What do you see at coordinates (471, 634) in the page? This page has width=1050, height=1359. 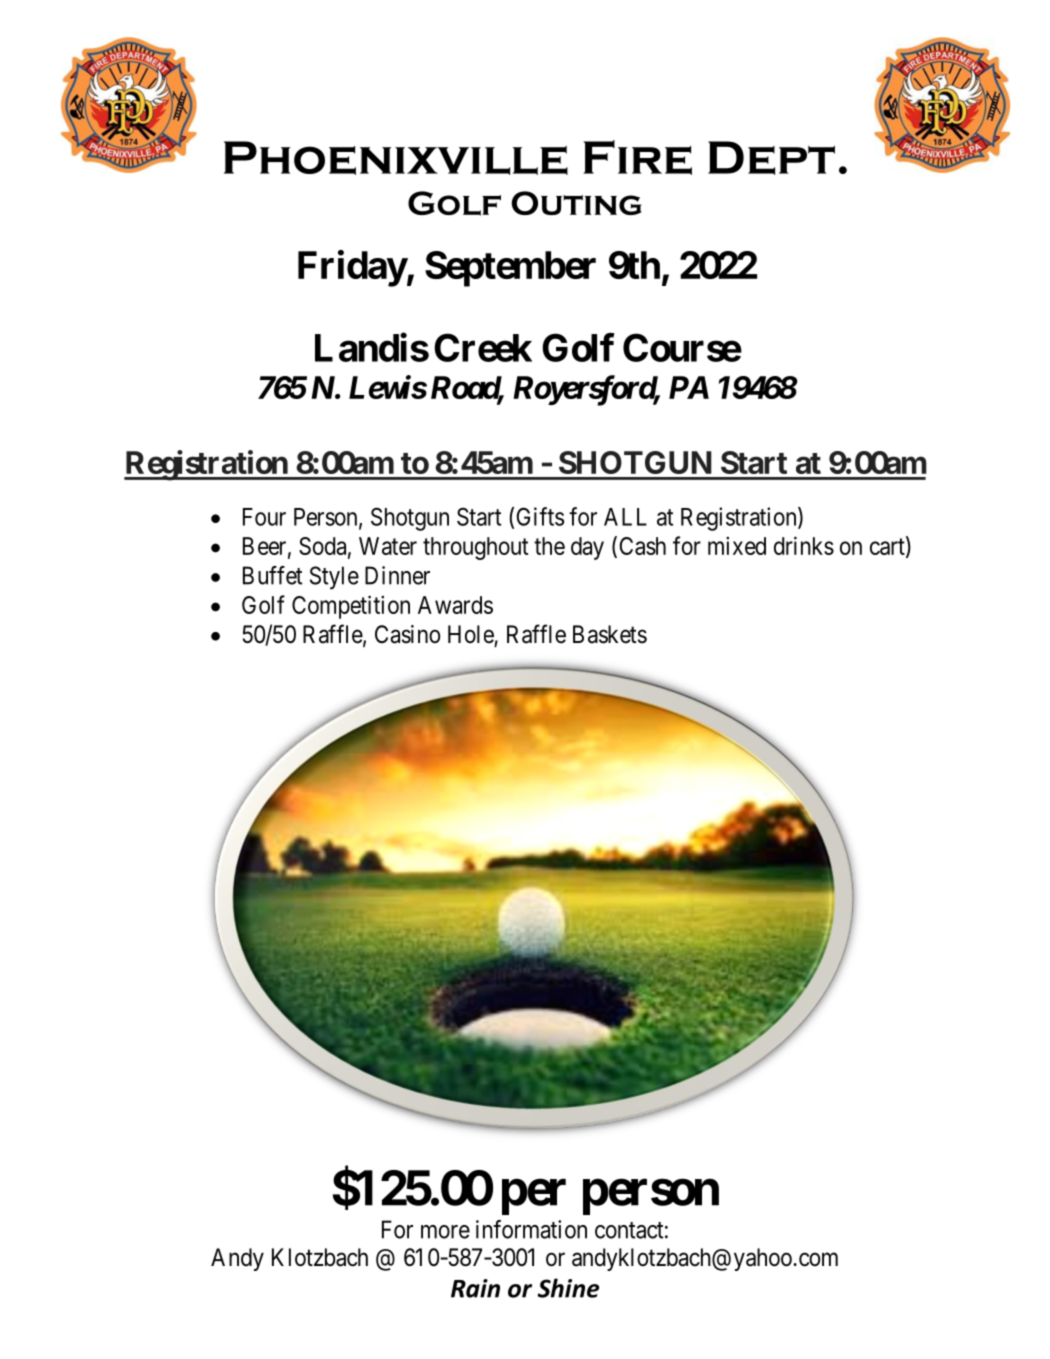 I see `Hole` at bounding box center [471, 634].
